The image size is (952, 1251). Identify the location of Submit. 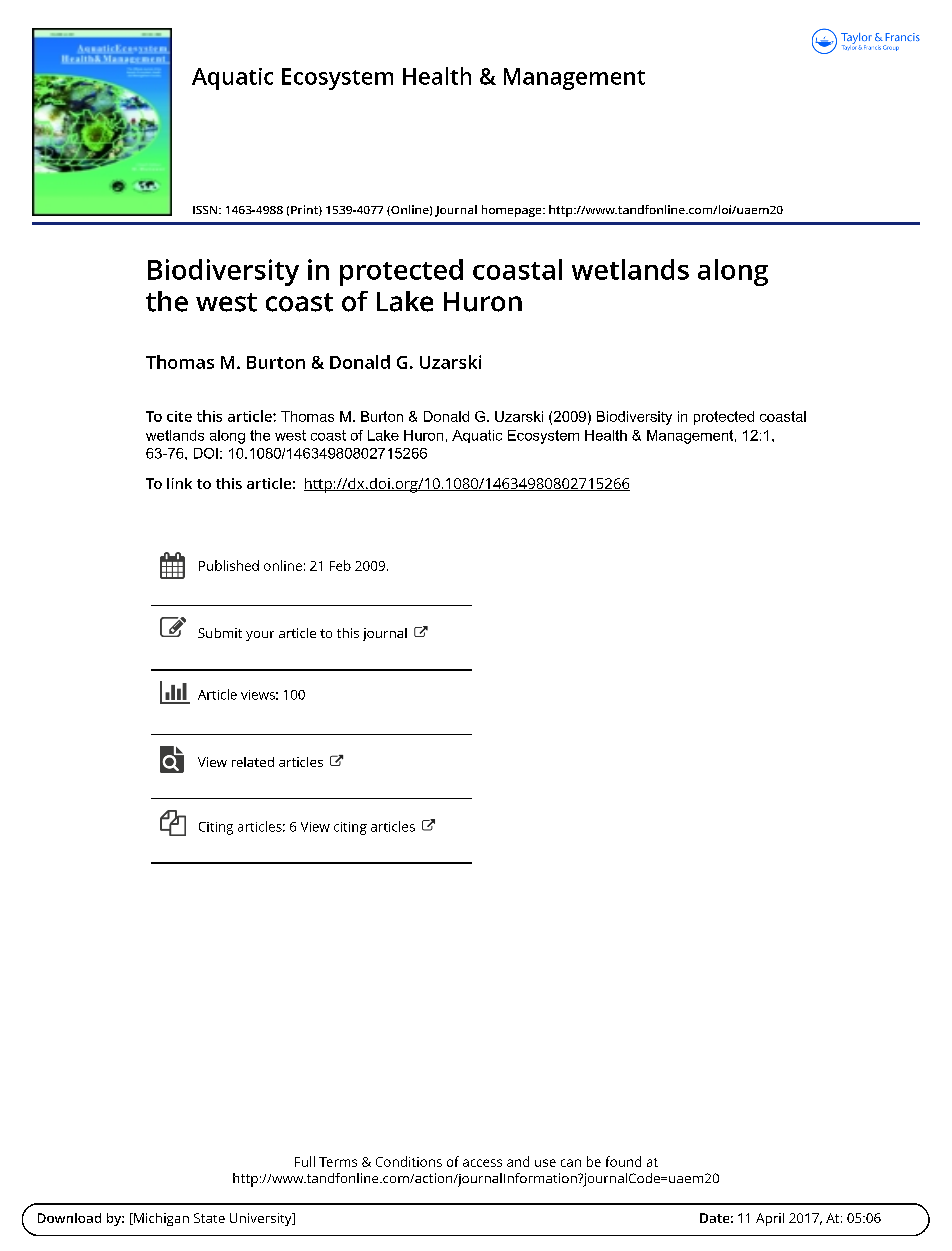
(220, 633).
